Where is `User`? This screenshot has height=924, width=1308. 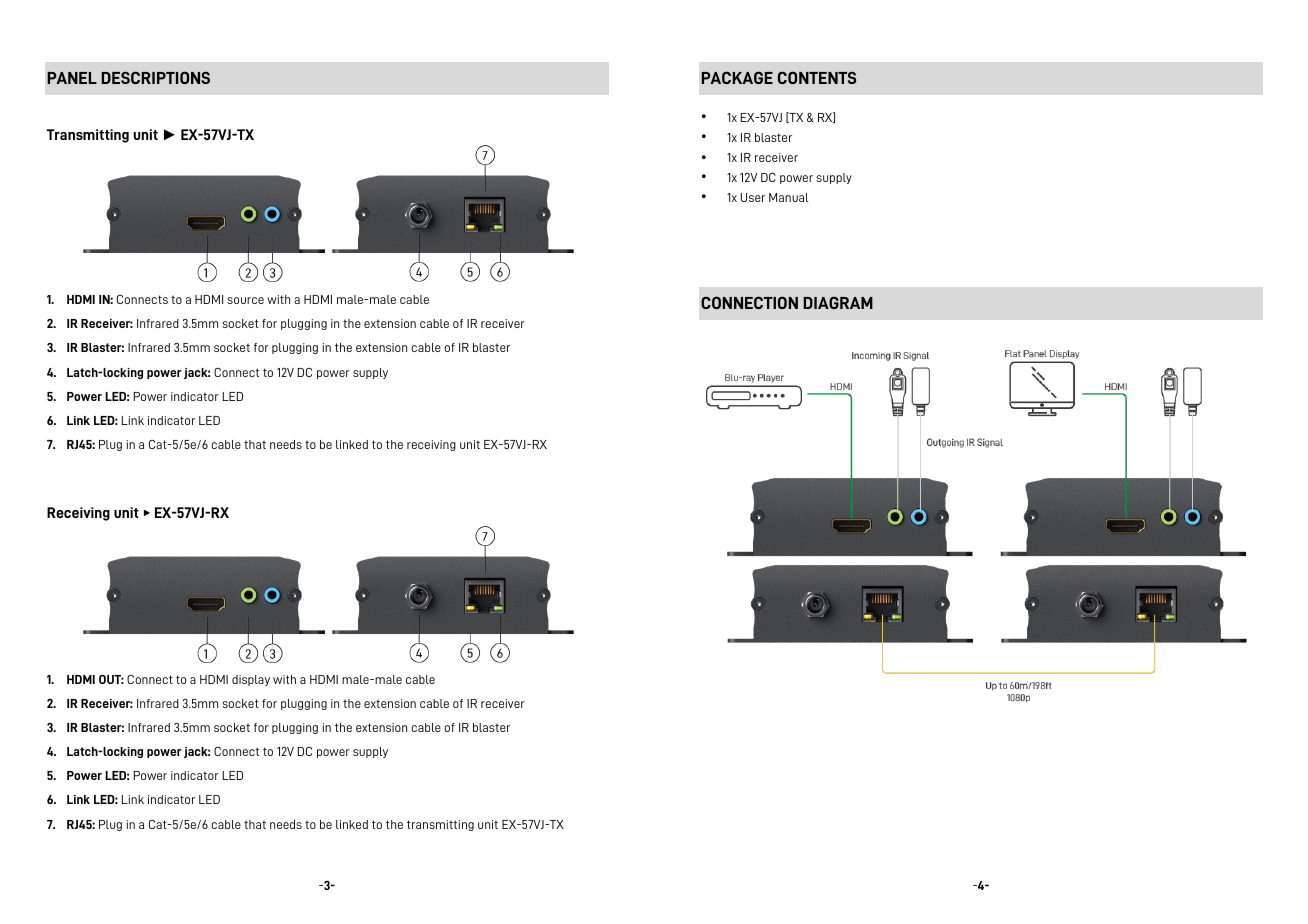
User is located at coordinates (753, 197).
